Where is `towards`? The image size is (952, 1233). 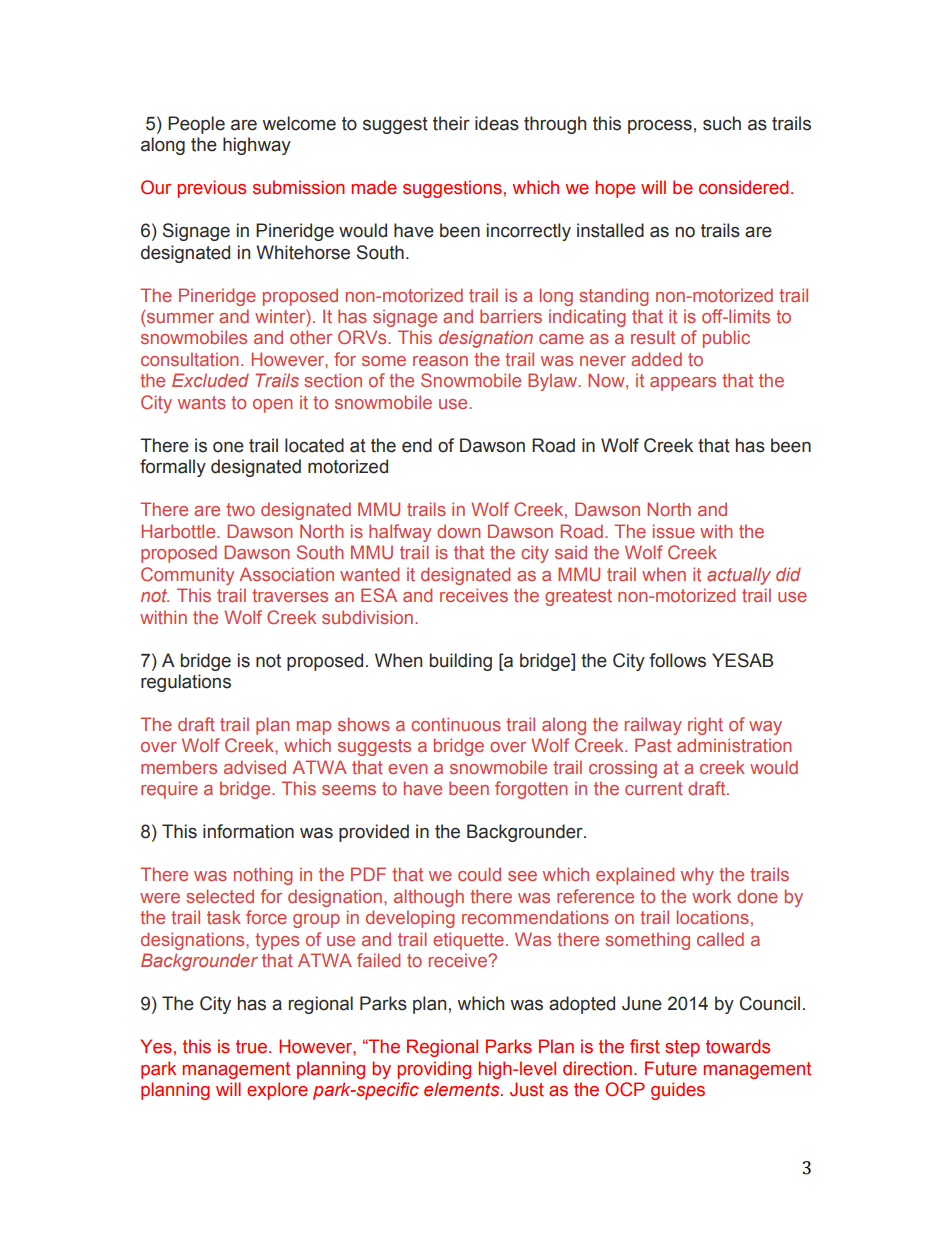
towards is located at coordinates (738, 1046).
